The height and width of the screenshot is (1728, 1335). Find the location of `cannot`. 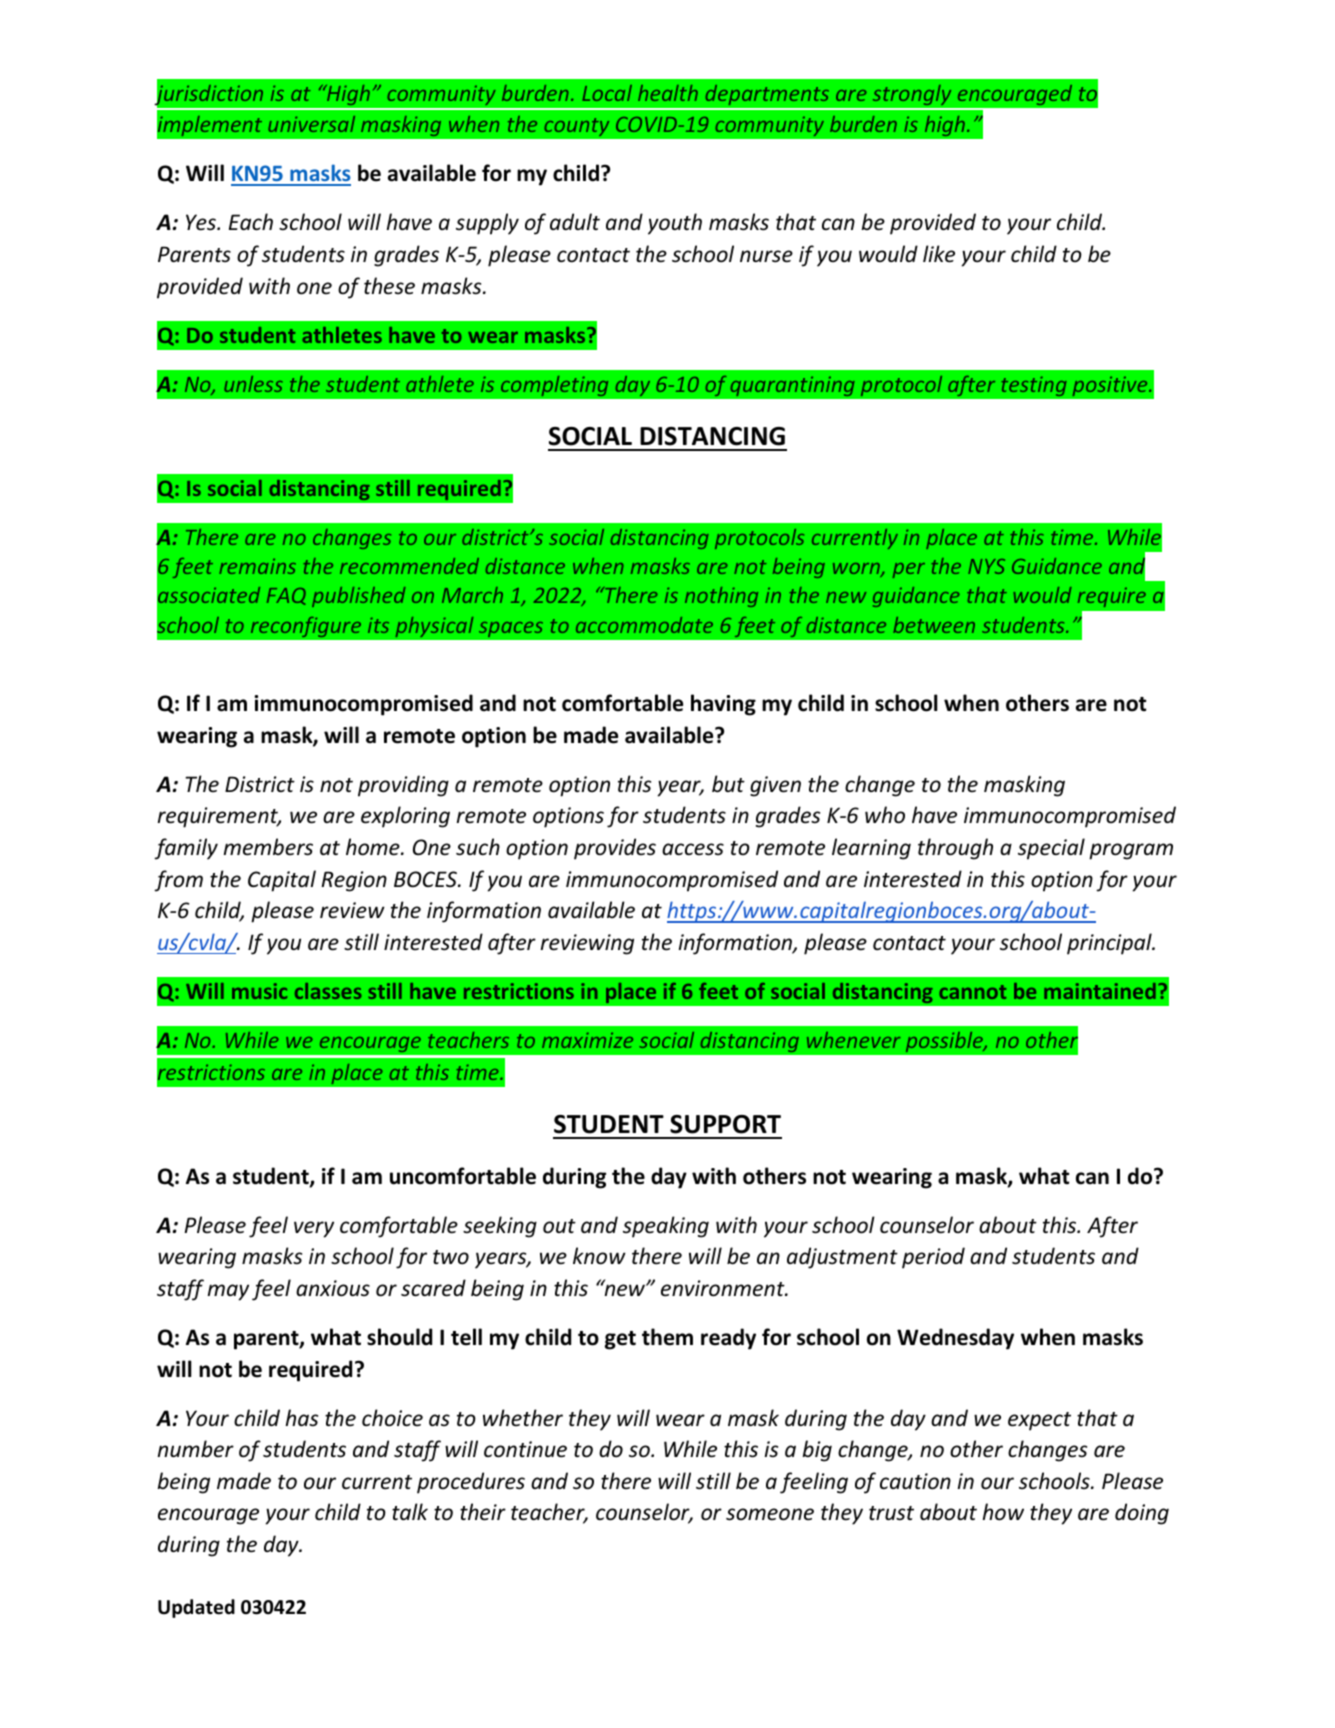

cannot is located at coordinates (972, 992).
